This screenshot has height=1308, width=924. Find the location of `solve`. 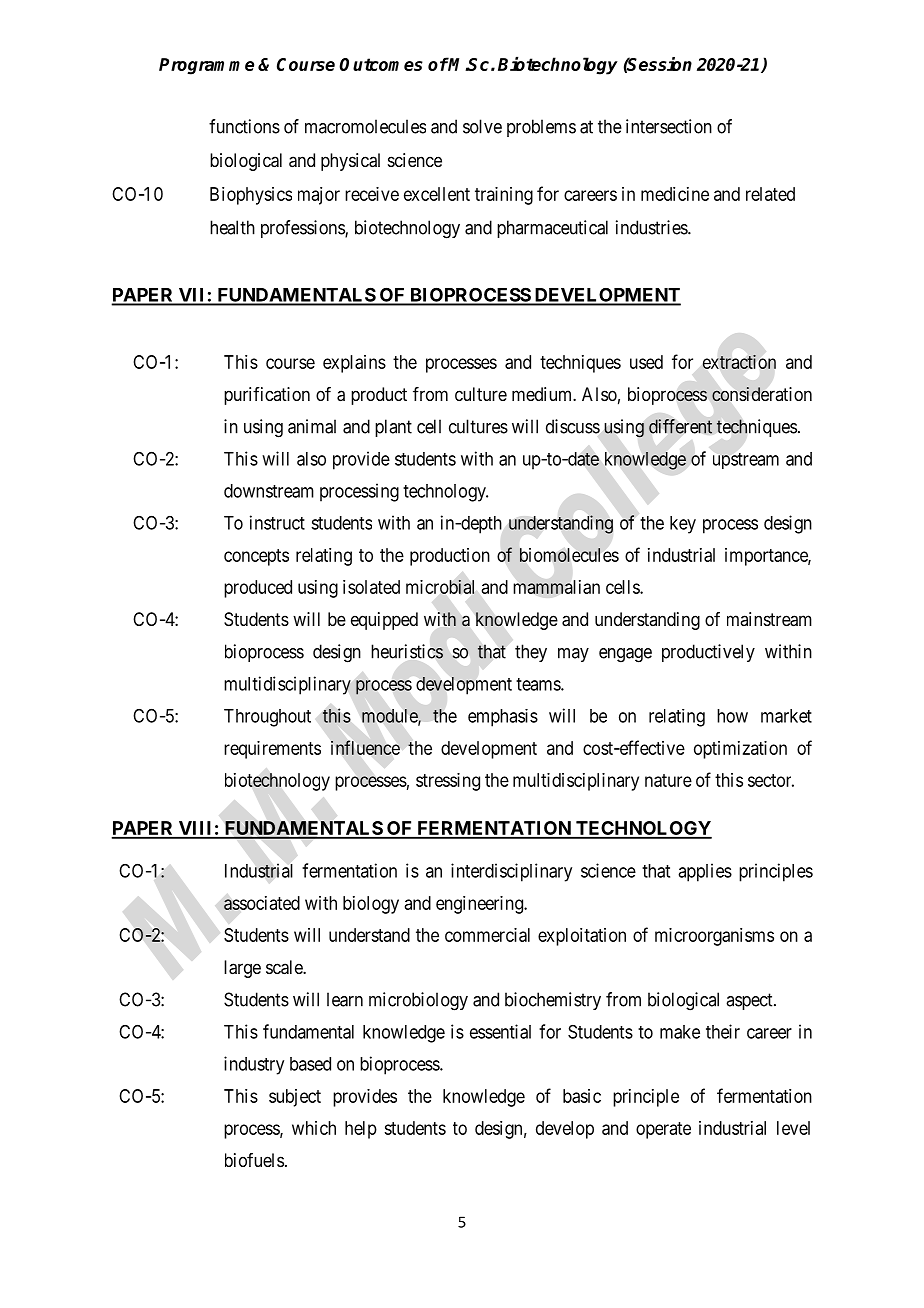

solve is located at coordinates (482, 126).
